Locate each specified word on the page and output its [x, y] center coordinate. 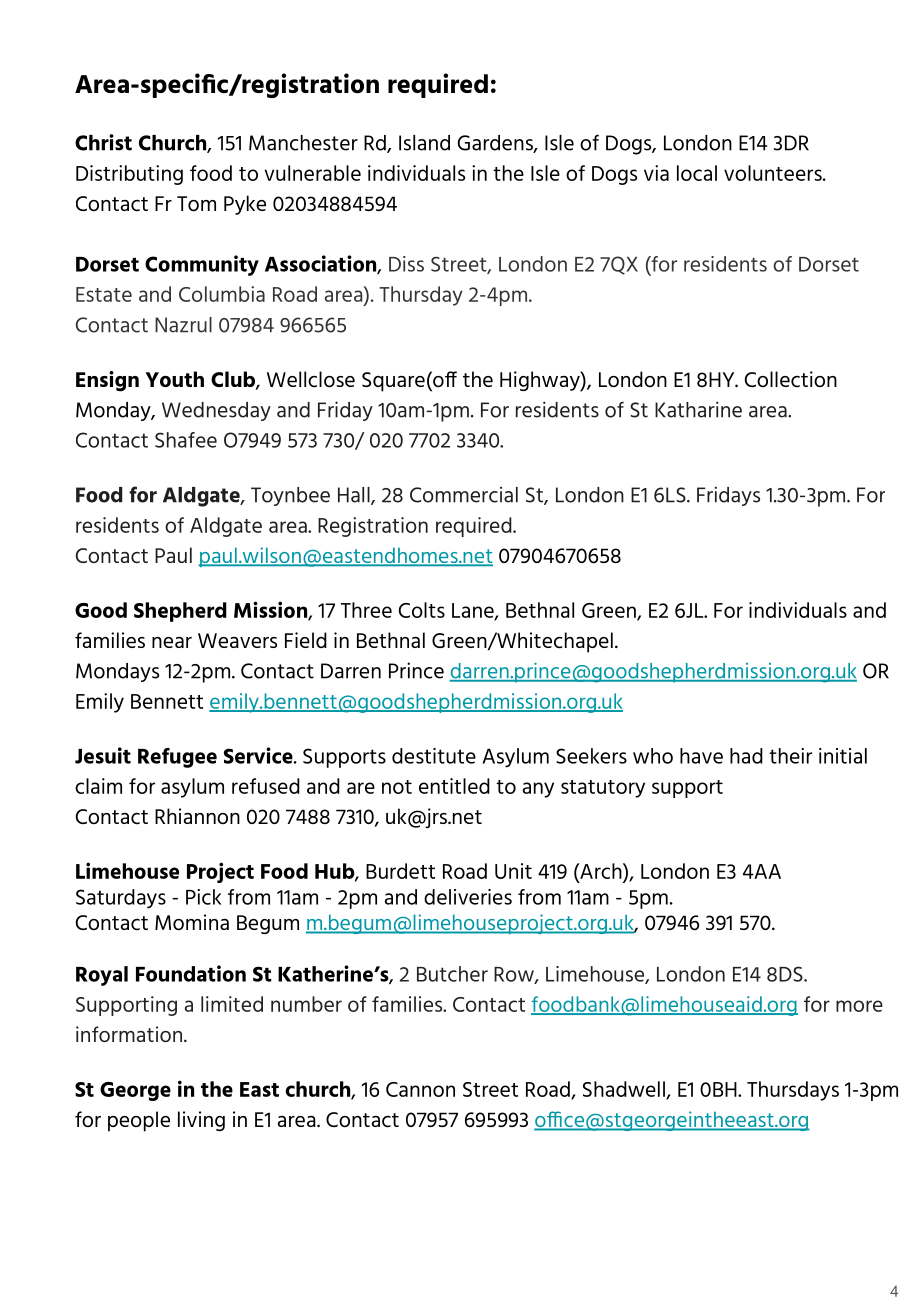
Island [424, 143]
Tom [196, 203]
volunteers [774, 173]
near [172, 642]
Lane [474, 611]
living [201, 1121]
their [790, 756]
